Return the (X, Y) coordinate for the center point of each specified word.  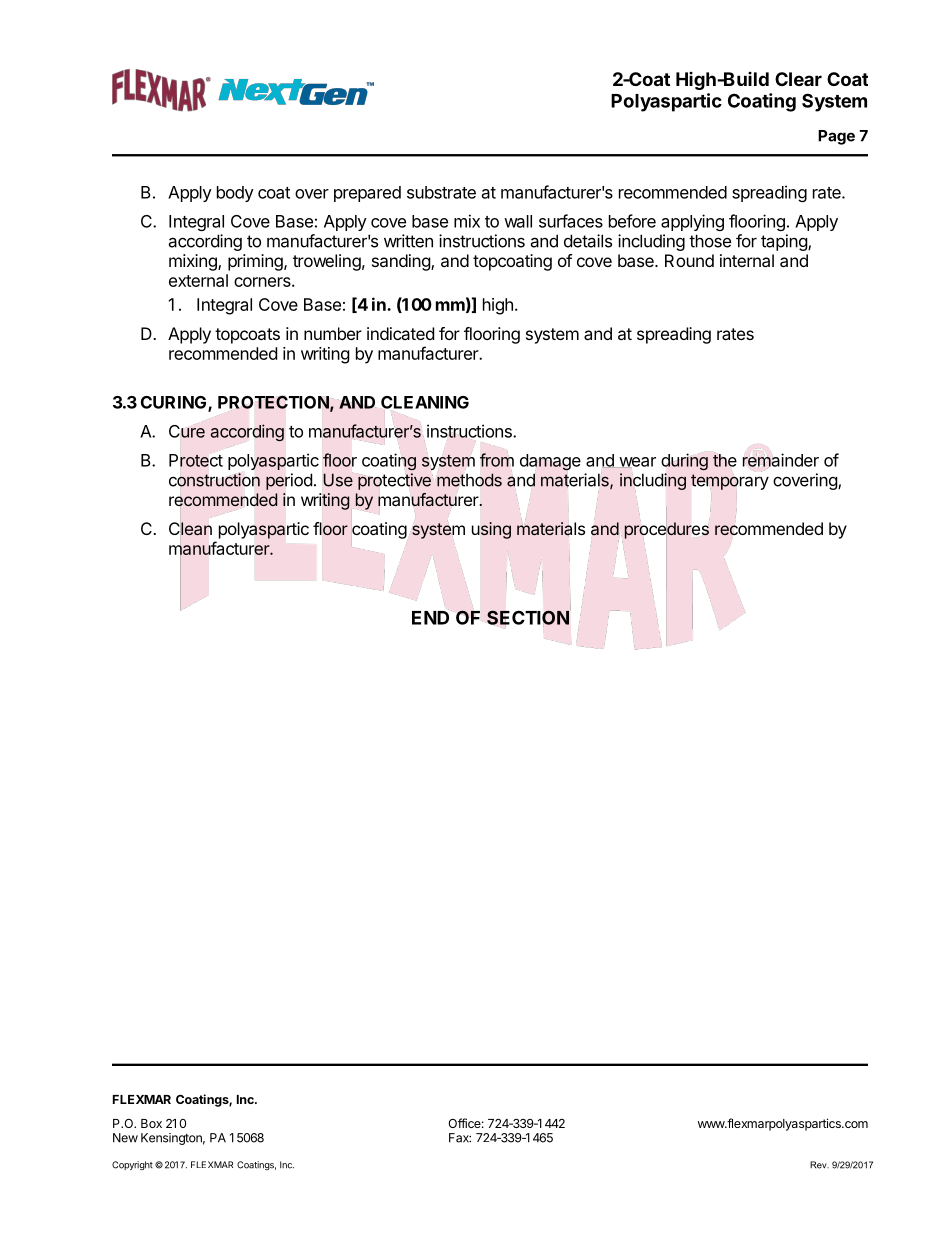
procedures (667, 530)
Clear (798, 79)
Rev (819, 1165)
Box (151, 1123)
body (235, 194)
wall (518, 221)
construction (214, 480)
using (491, 530)
